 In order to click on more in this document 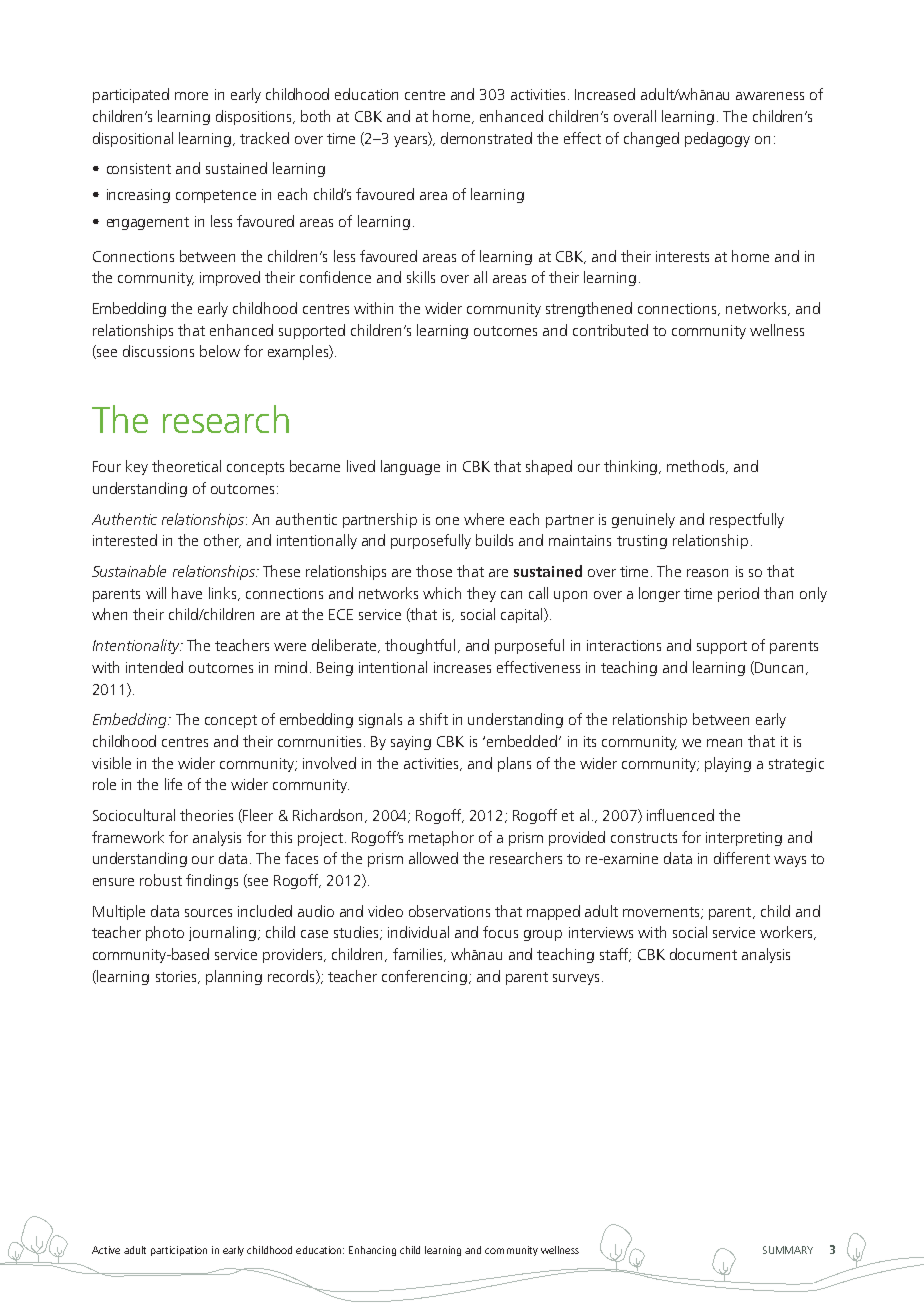, I will do `click(191, 96)`.
